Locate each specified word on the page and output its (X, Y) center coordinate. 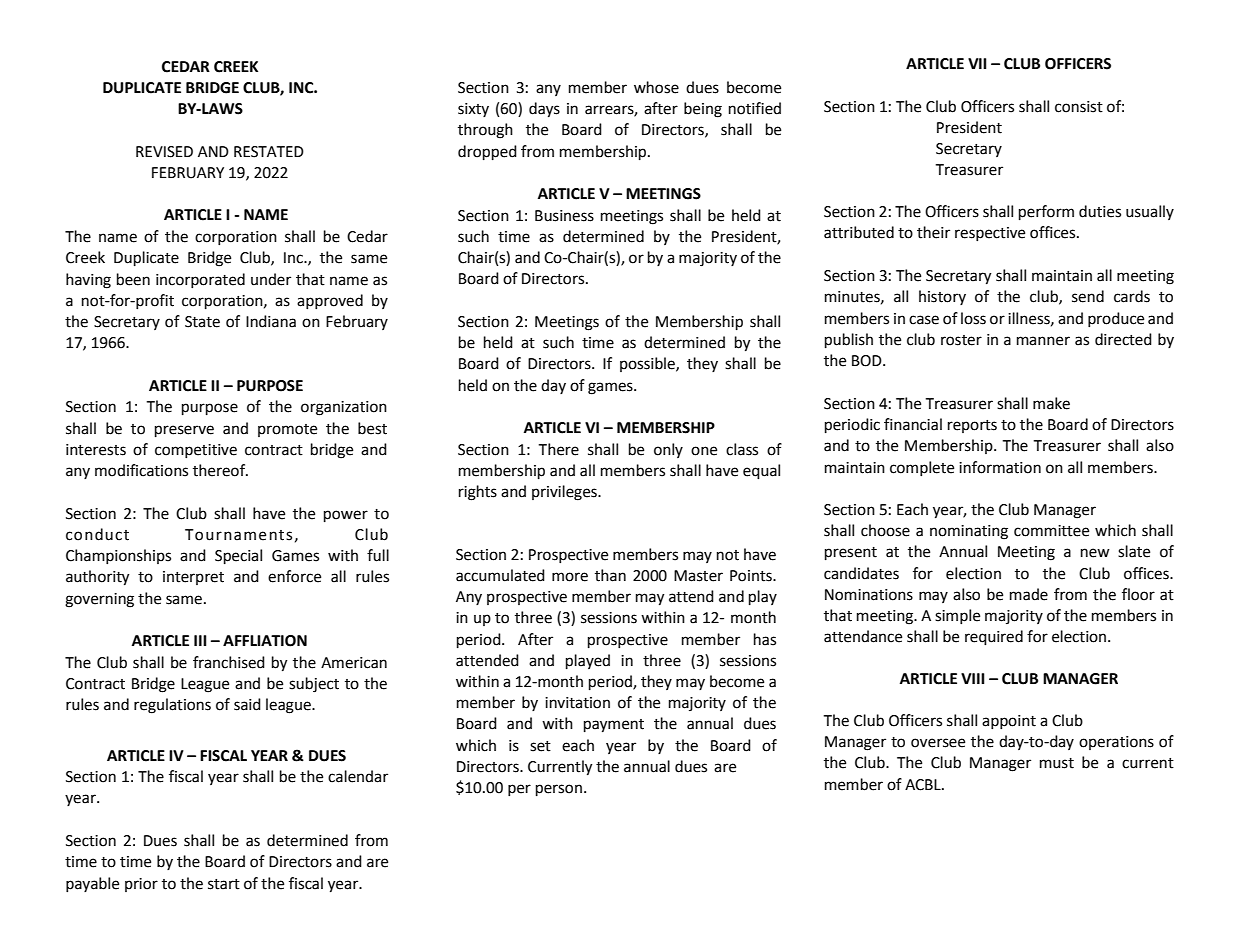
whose (656, 87)
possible (648, 364)
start (224, 884)
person (559, 790)
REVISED (164, 152)
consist (1079, 107)
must (1057, 763)
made (1029, 594)
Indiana (271, 321)
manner (1043, 341)
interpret (193, 578)
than (610, 575)
